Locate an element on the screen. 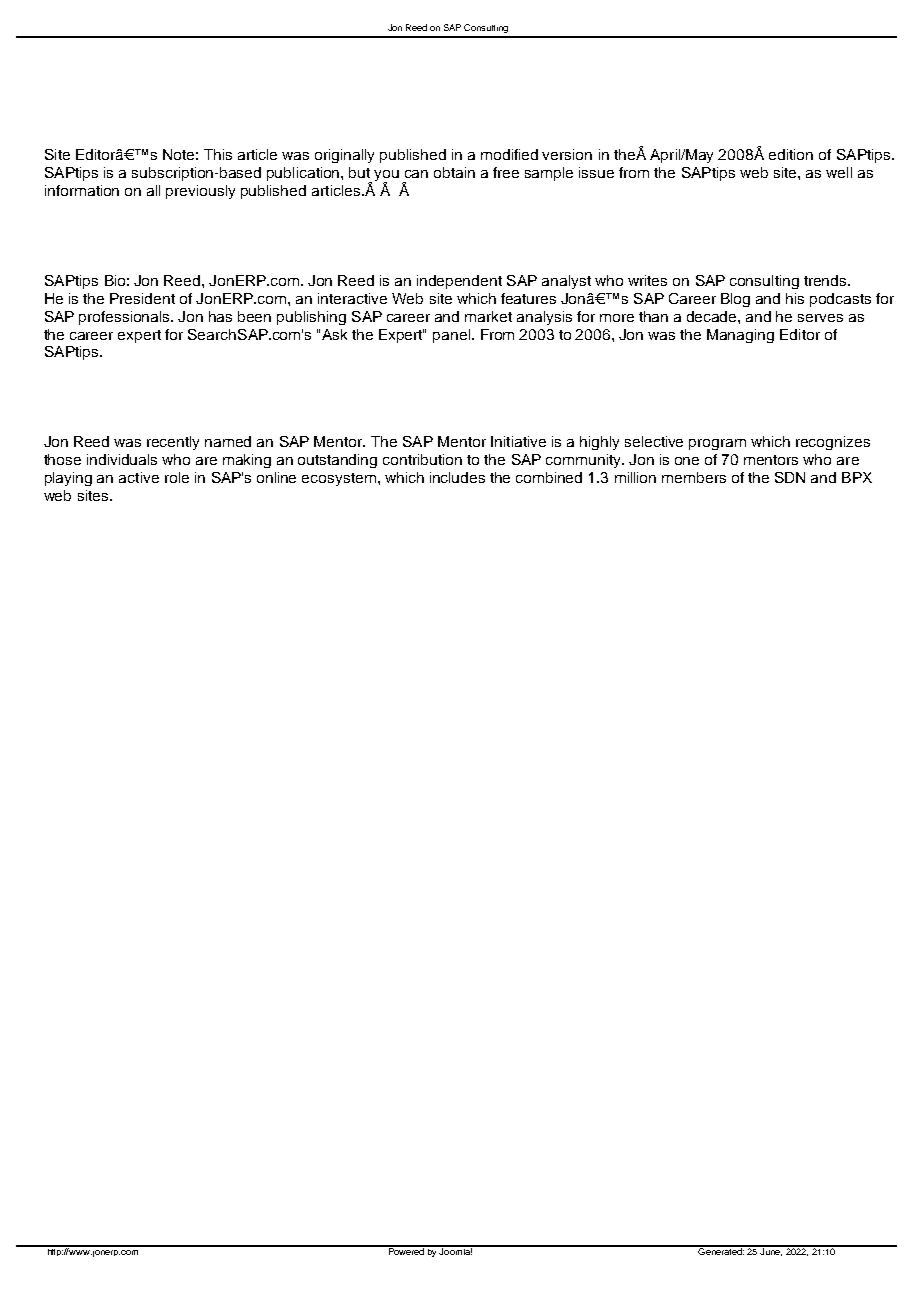  obtain is located at coordinates (454, 172).
